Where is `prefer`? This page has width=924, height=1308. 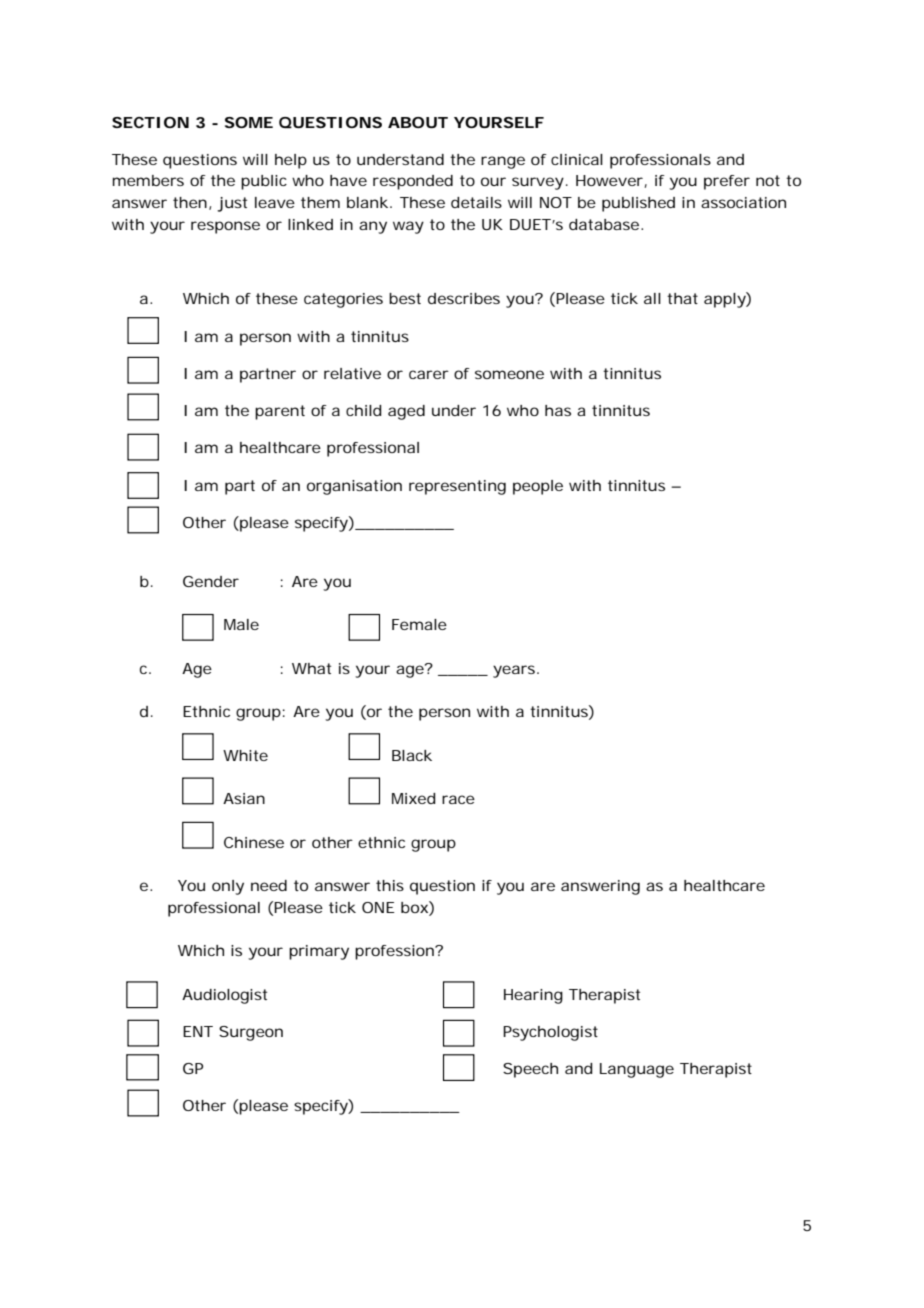 prefer is located at coordinates (727, 182).
